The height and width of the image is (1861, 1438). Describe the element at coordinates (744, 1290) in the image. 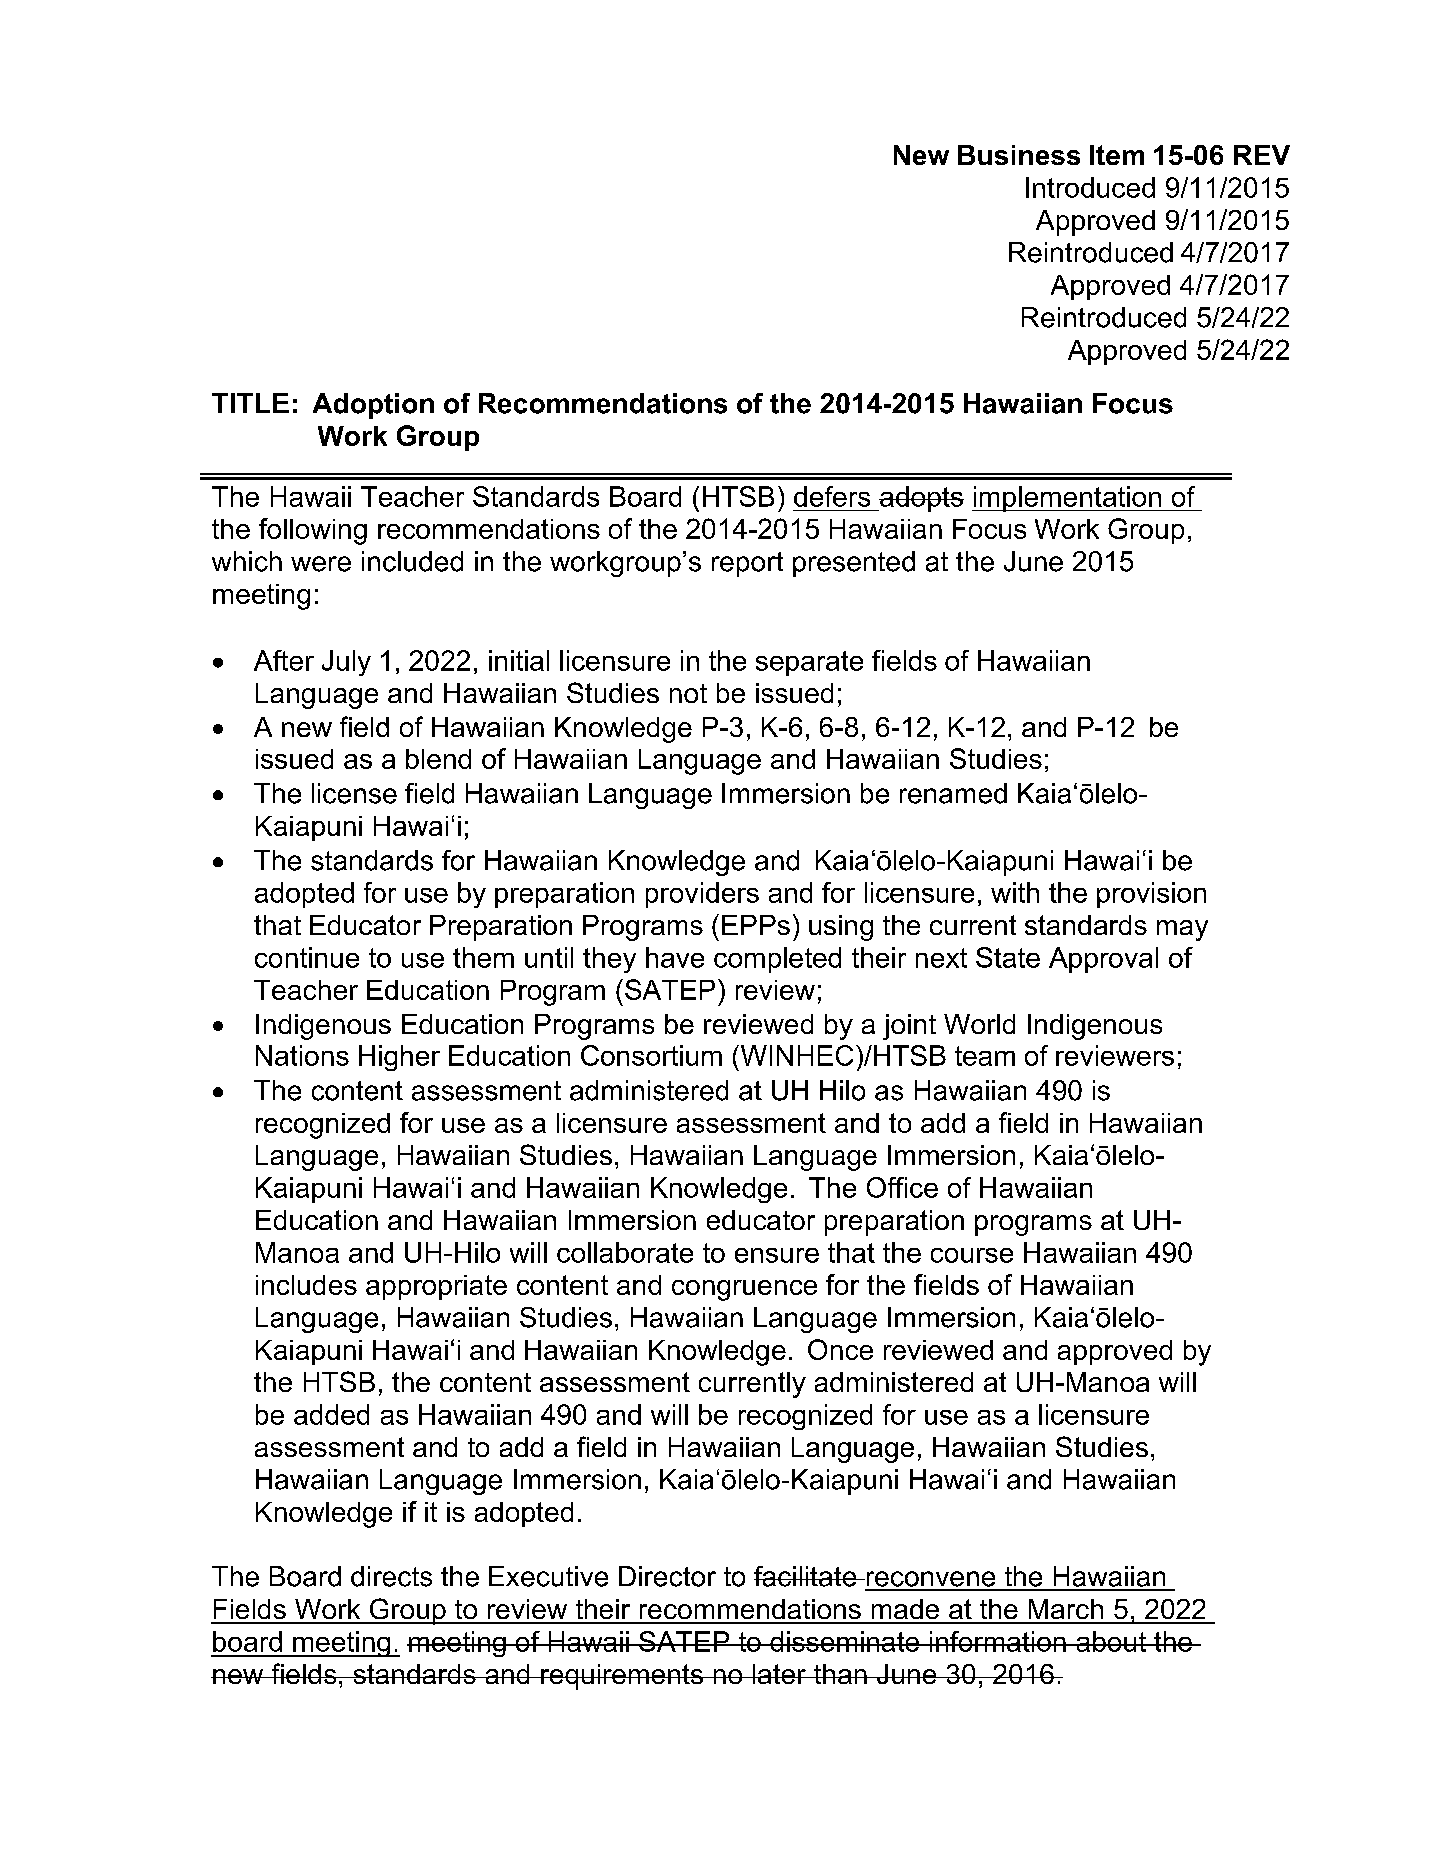

I see `congruence` at that location.
